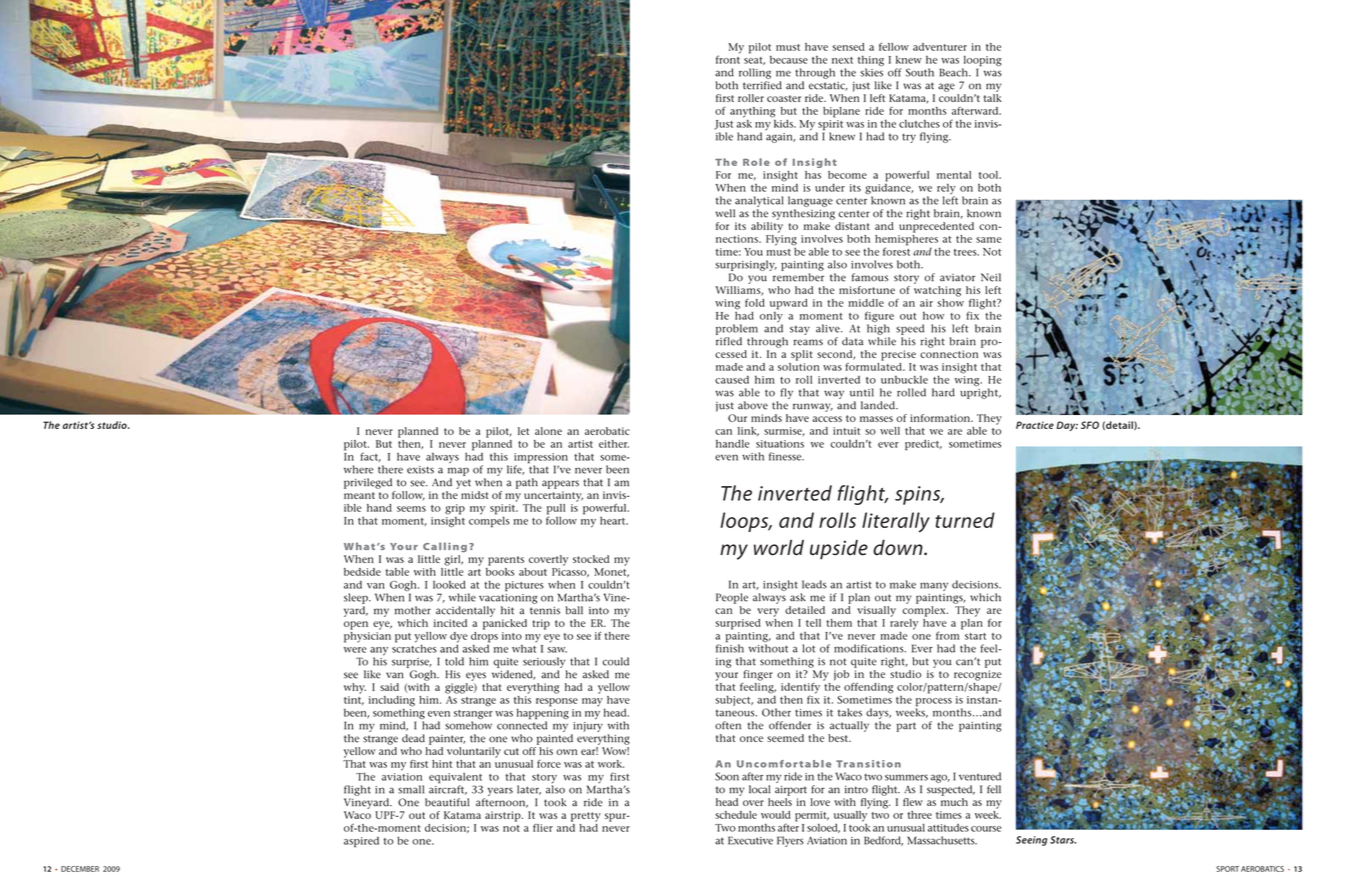 This page has height=896, width=1345. I want to click on aspired, so click(361, 842).
